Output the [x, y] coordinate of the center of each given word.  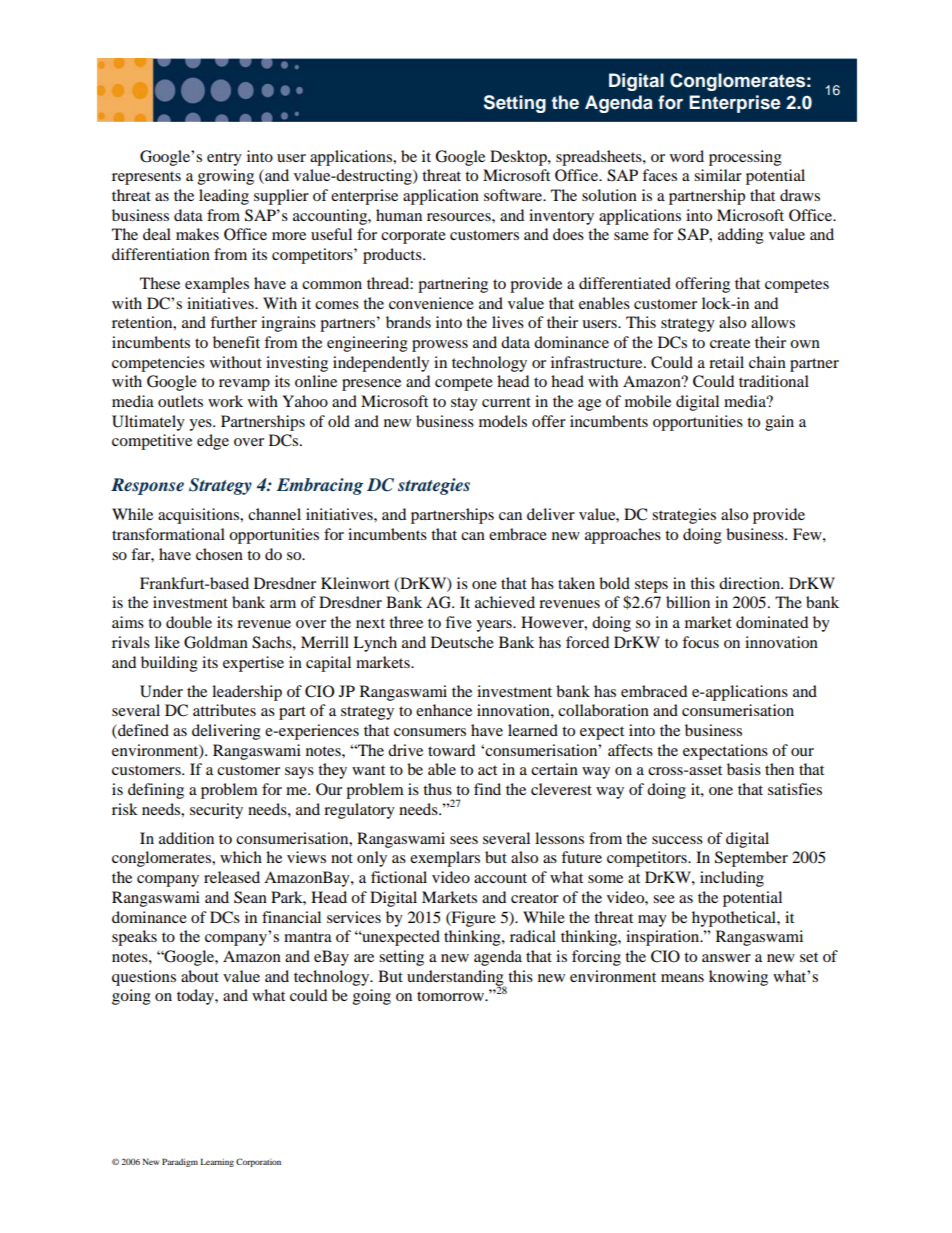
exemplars [445, 859]
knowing [738, 978]
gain [779, 423]
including [732, 879]
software [514, 195]
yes [201, 425]
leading [224, 197]
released [232, 877]
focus [700, 642]
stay [464, 404]
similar [718, 175]
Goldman [216, 642]
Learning [217, 1162]
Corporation [258, 1162]
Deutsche [462, 642]
